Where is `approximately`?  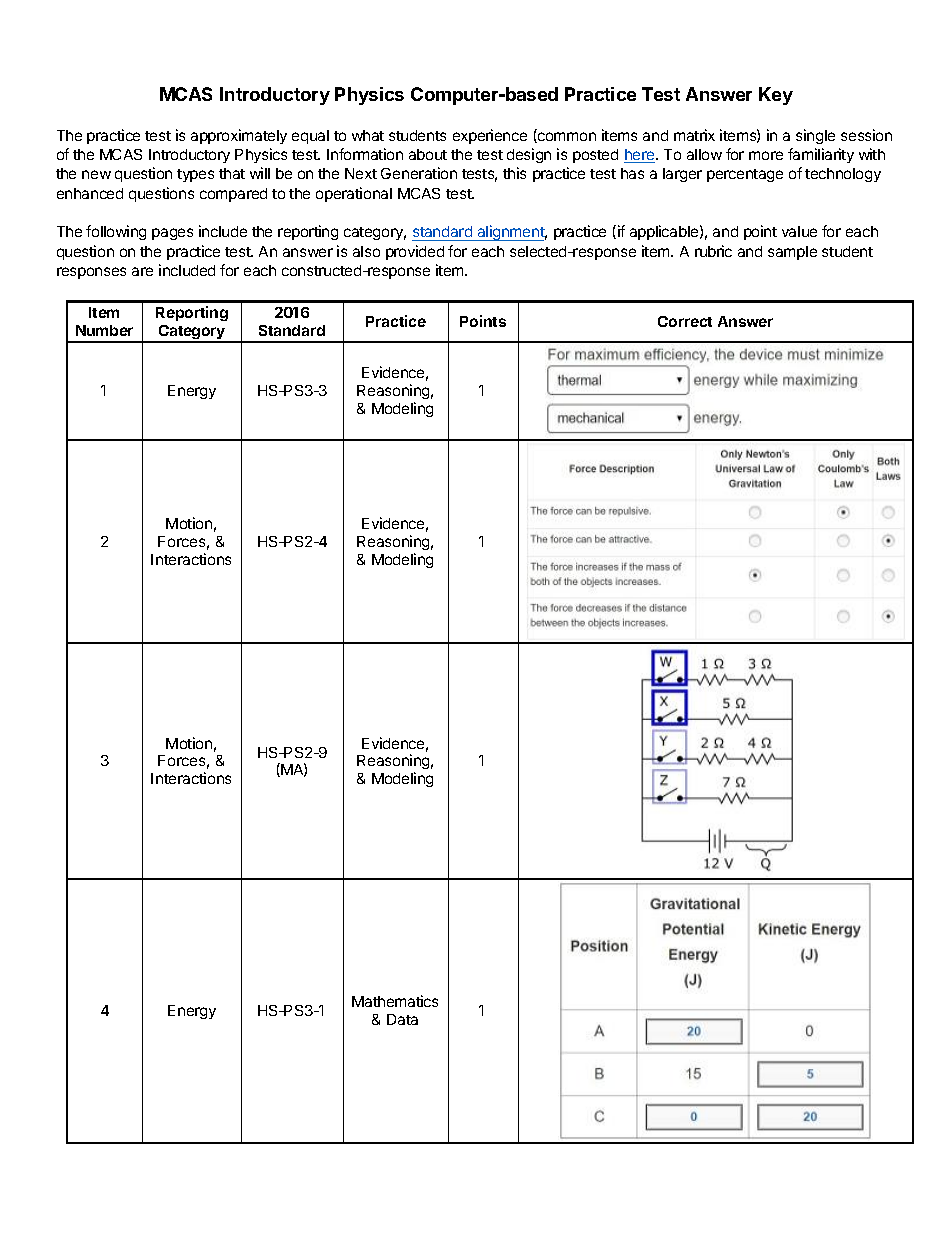
approximately is located at coordinates (239, 136).
